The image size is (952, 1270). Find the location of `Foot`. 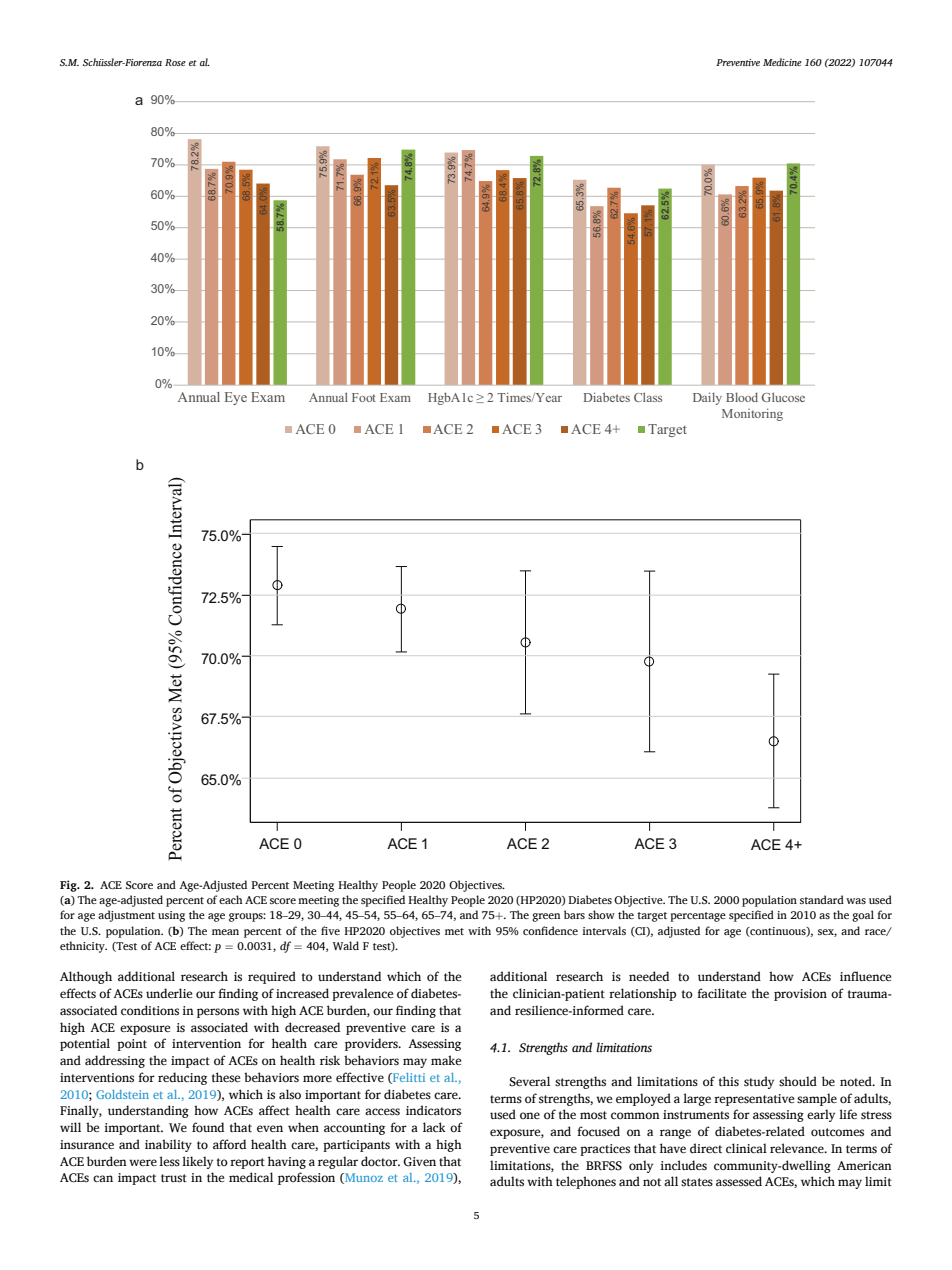

Foot is located at coordinates (364, 397).
